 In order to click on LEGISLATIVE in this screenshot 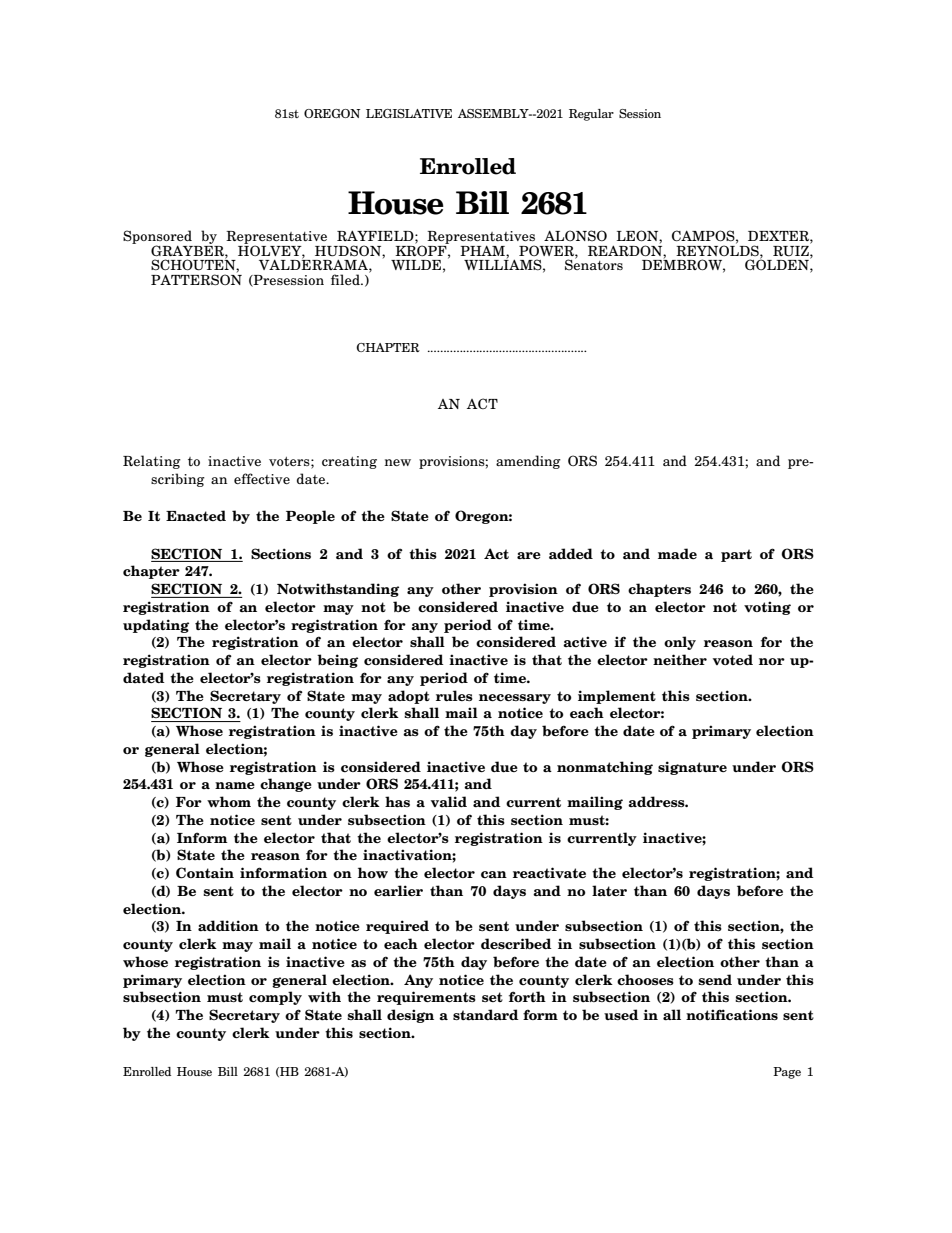, I will do `click(409, 113)`.
